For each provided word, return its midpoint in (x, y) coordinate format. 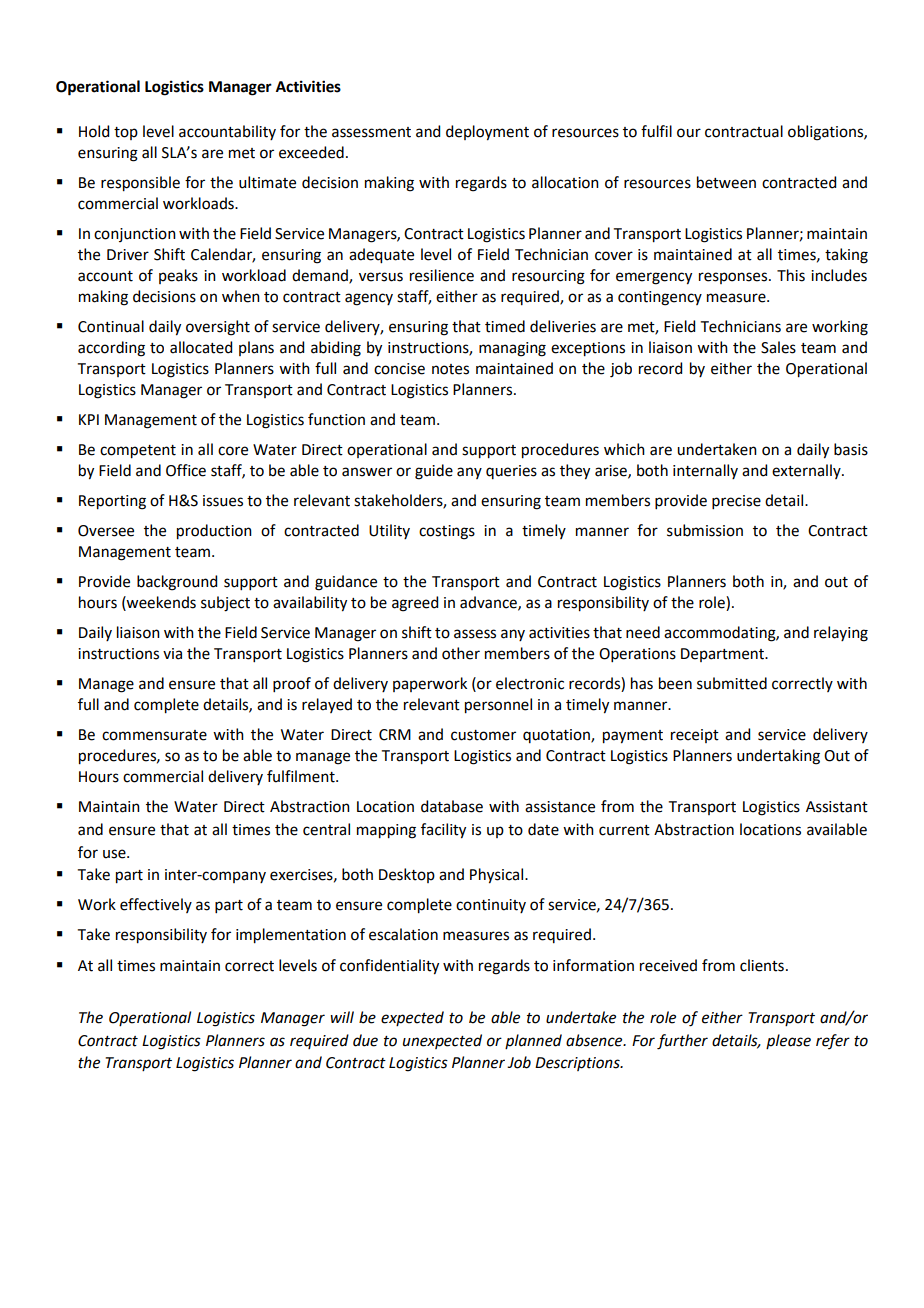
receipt (695, 736)
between (726, 182)
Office (186, 470)
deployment (487, 133)
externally (807, 471)
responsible (140, 184)
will (342, 1017)
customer (483, 735)
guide (434, 472)
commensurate (154, 735)
